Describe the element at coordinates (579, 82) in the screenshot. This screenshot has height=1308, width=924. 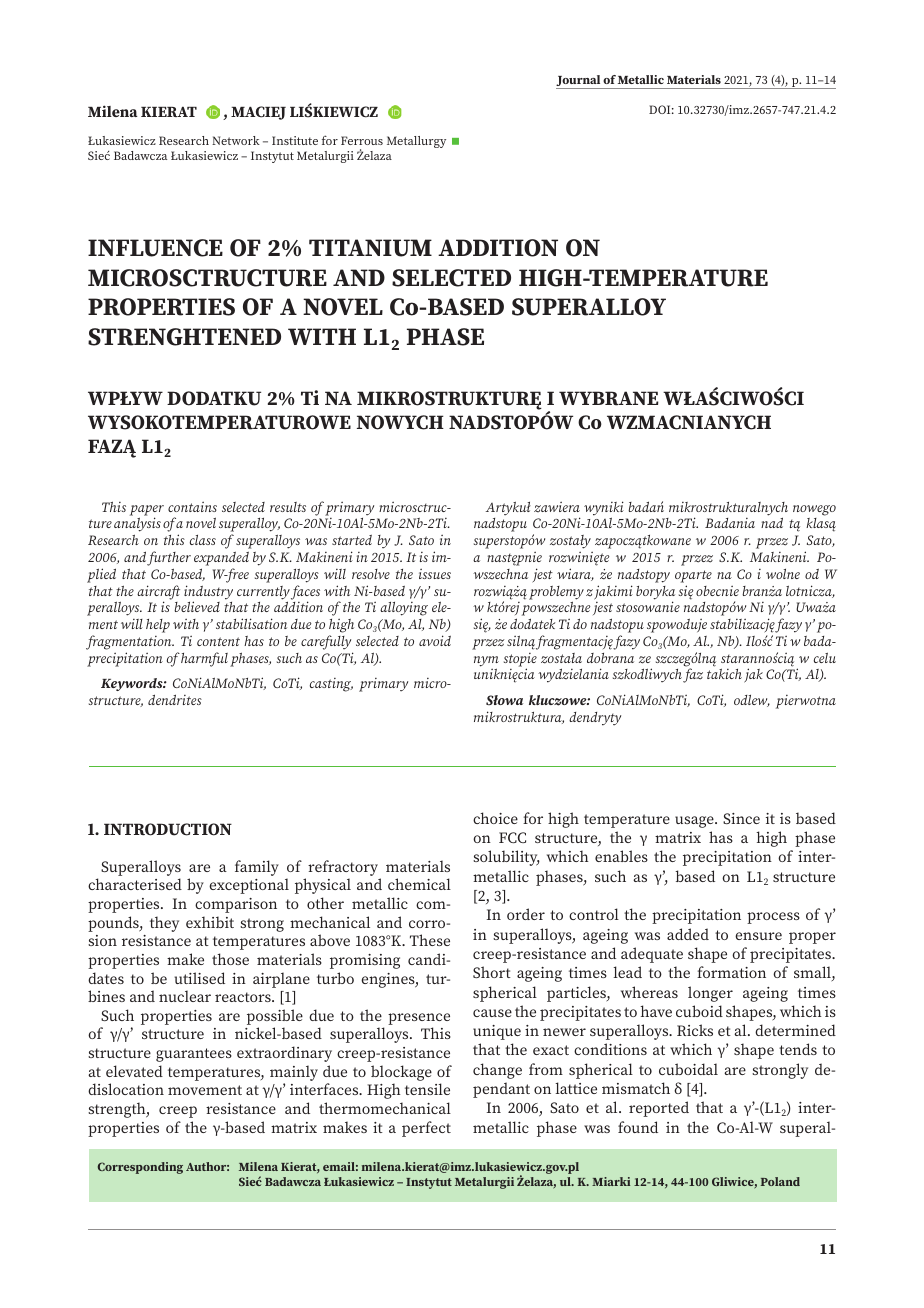
I see `Journal` at that location.
